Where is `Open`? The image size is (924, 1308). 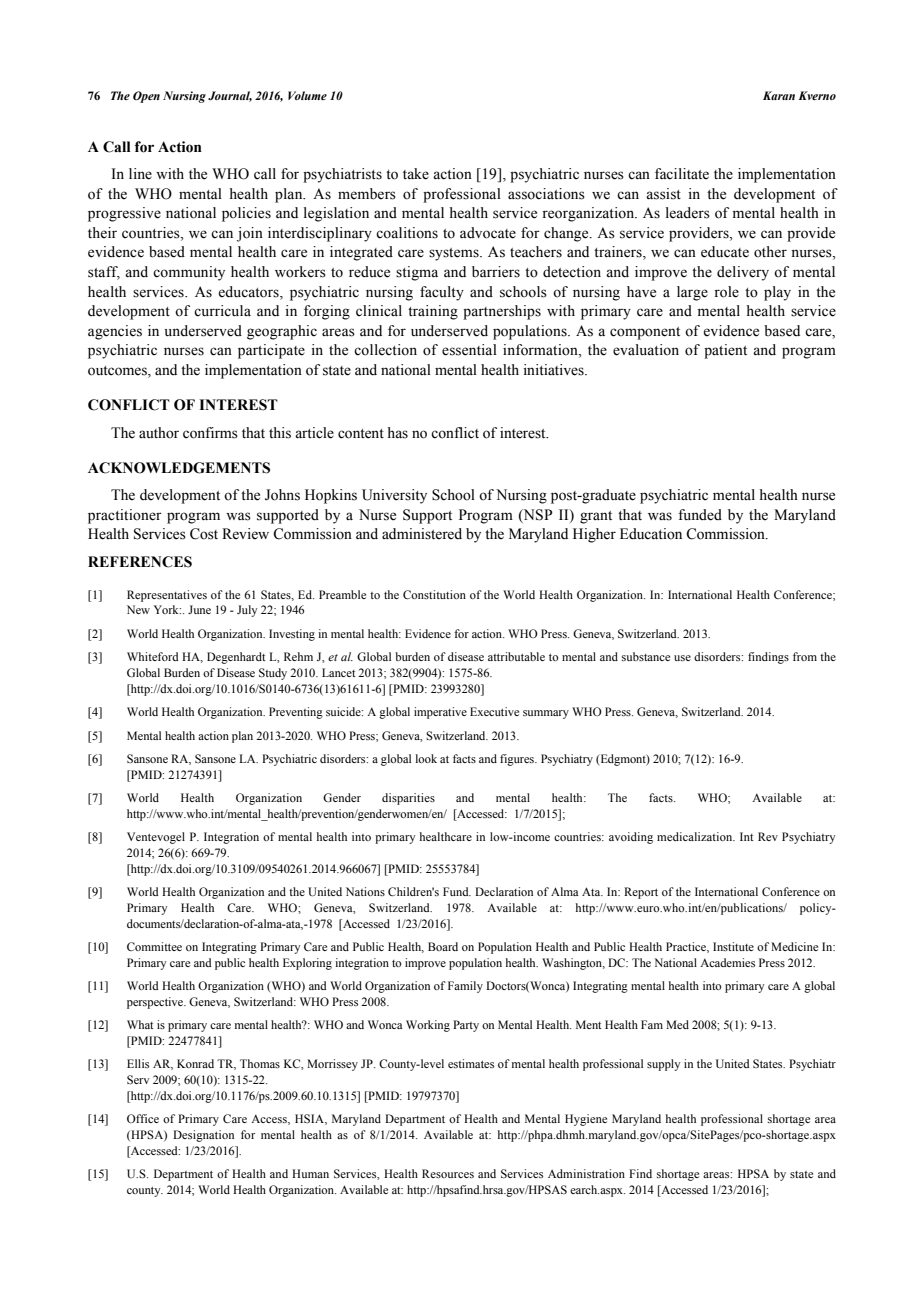
Open is located at coordinates (146, 97).
